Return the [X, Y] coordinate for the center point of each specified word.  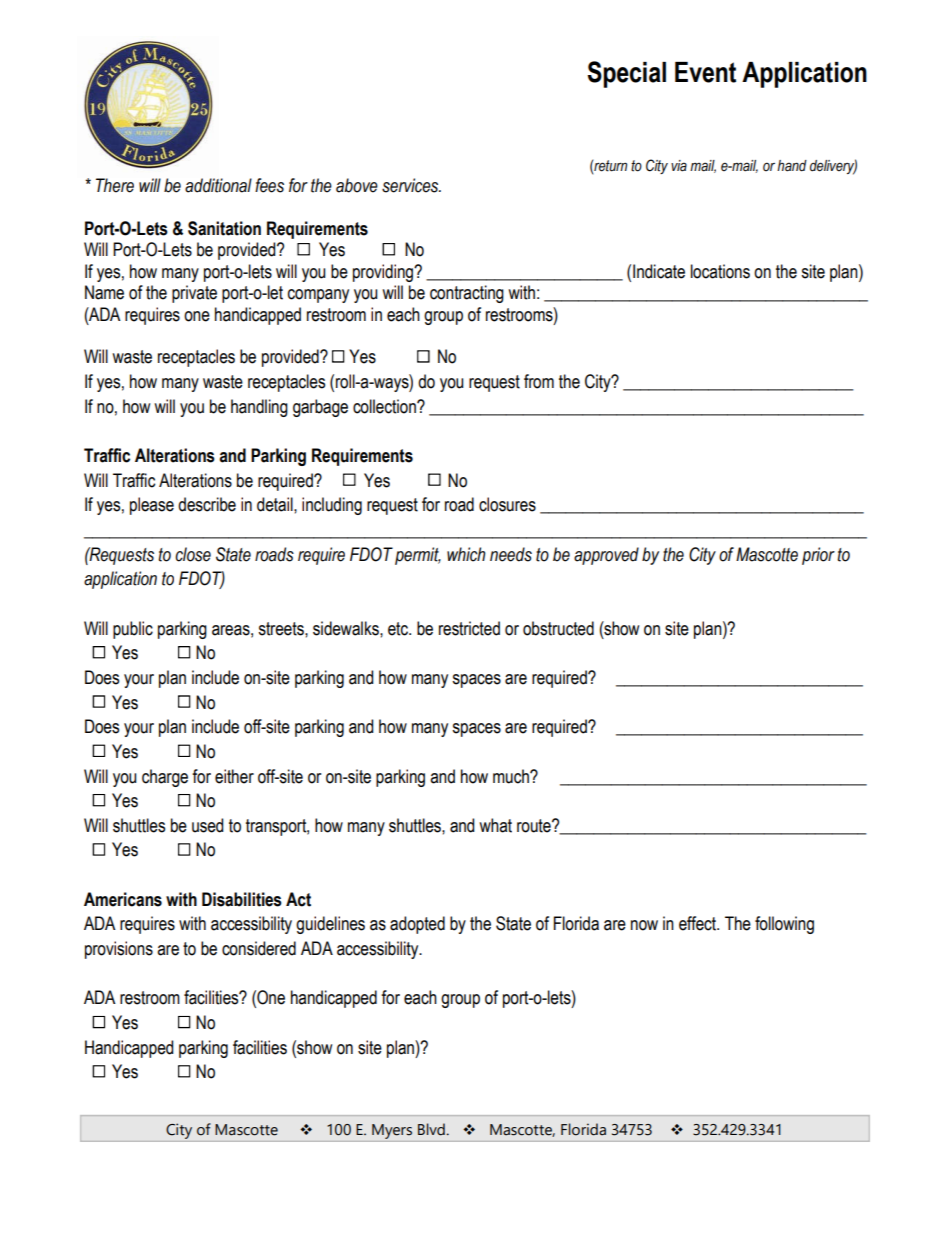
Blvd [431, 1129]
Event [705, 72]
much [512, 776]
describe [207, 504]
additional [218, 185]
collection [385, 406]
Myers [392, 1131]
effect [699, 923]
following [784, 925]
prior [818, 556]
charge [165, 778]
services [411, 185]
